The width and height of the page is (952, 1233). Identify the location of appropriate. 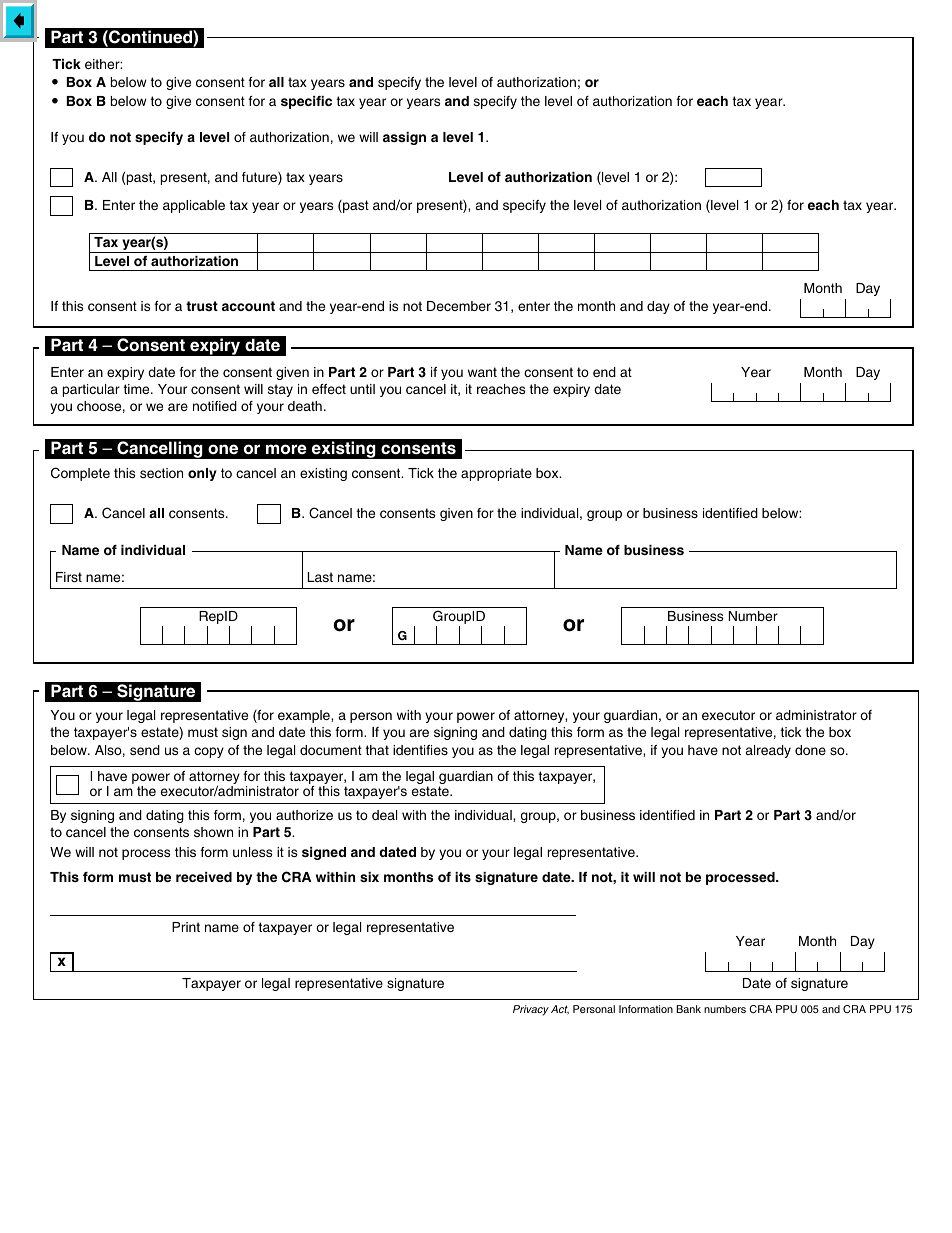
(496, 474).
